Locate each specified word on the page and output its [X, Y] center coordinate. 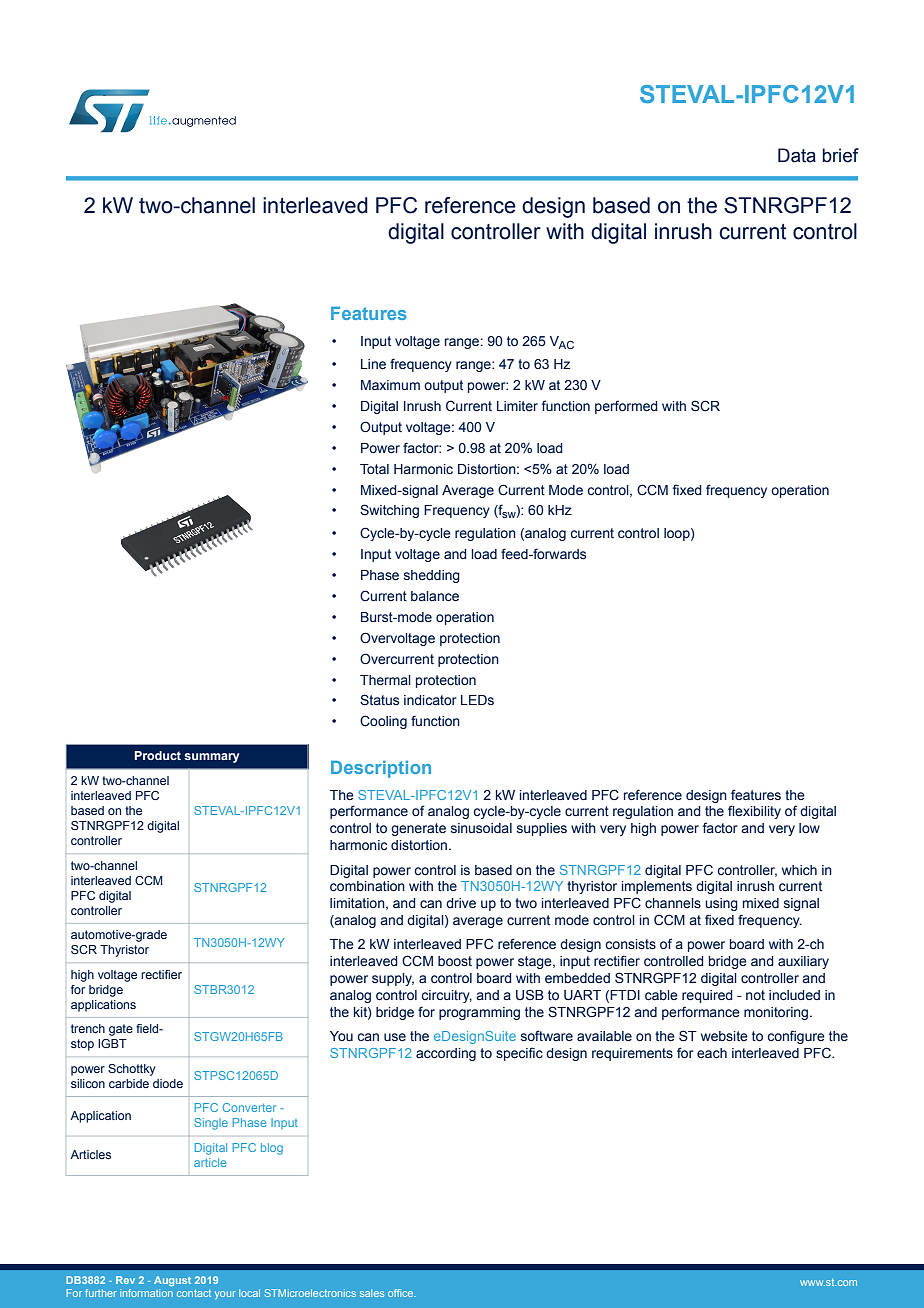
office [401, 1293]
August [172, 1281]
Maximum [390, 385]
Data [797, 155]
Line [373, 364]
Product [158, 755]
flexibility [754, 812]
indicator [430, 700]
